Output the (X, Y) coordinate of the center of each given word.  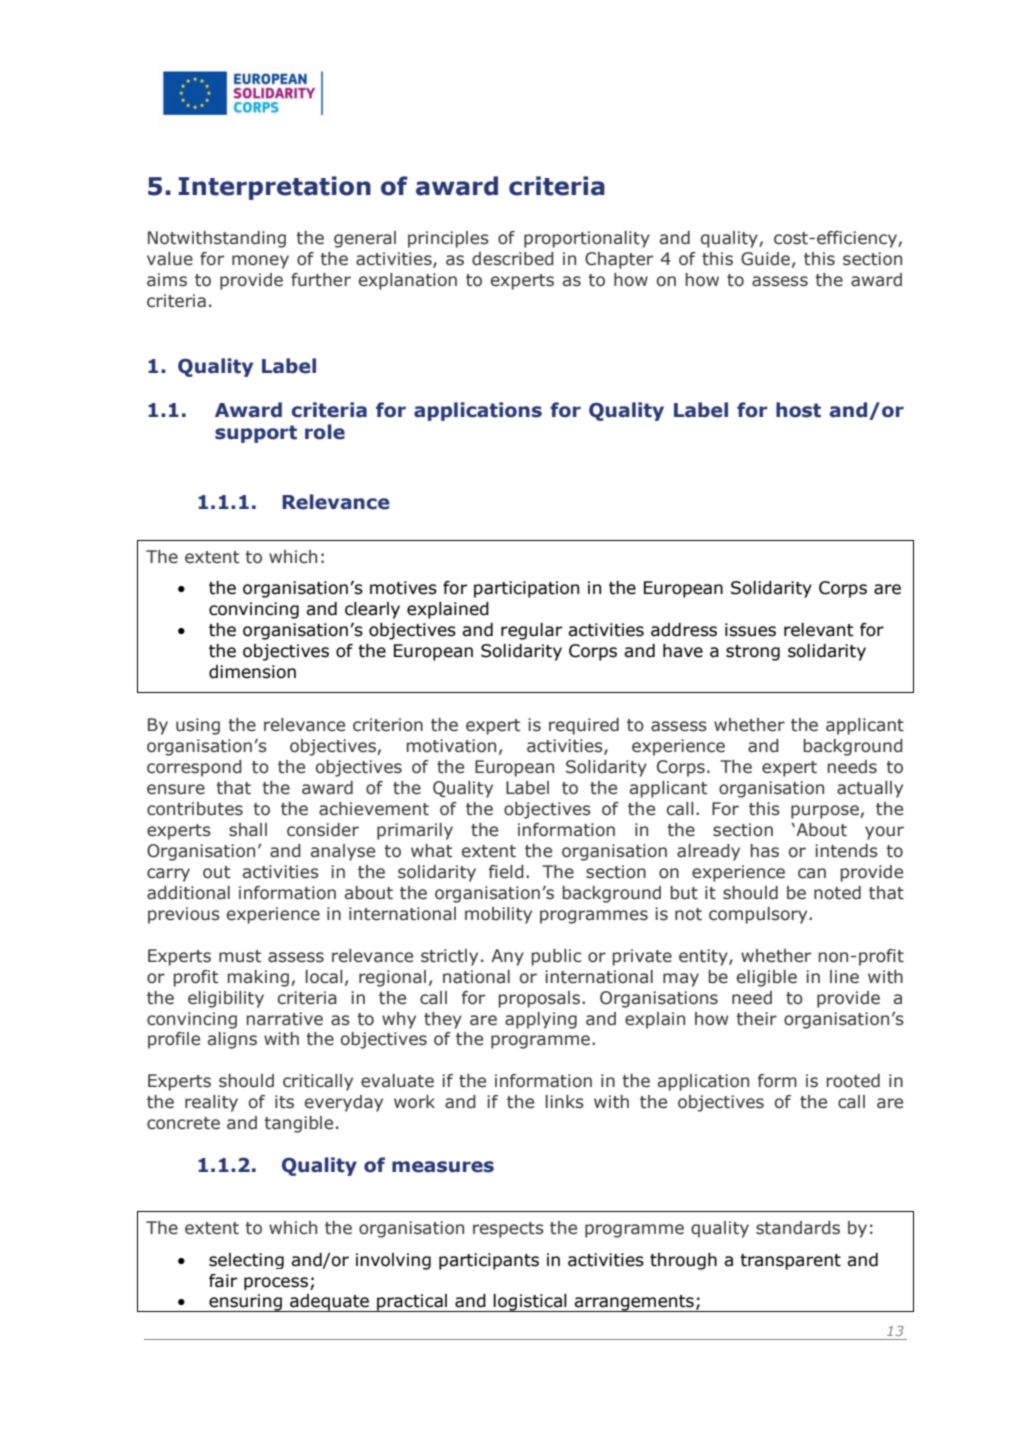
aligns (232, 1040)
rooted (853, 1081)
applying (541, 1020)
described (513, 259)
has (765, 851)
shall (248, 830)
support (256, 434)
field (506, 872)
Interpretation (274, 188)
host (798, 410)
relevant (819, 630)
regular (531, 631)
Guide (765, 259)
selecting (246, 1261)
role (325, 432)
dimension (252, 672)
